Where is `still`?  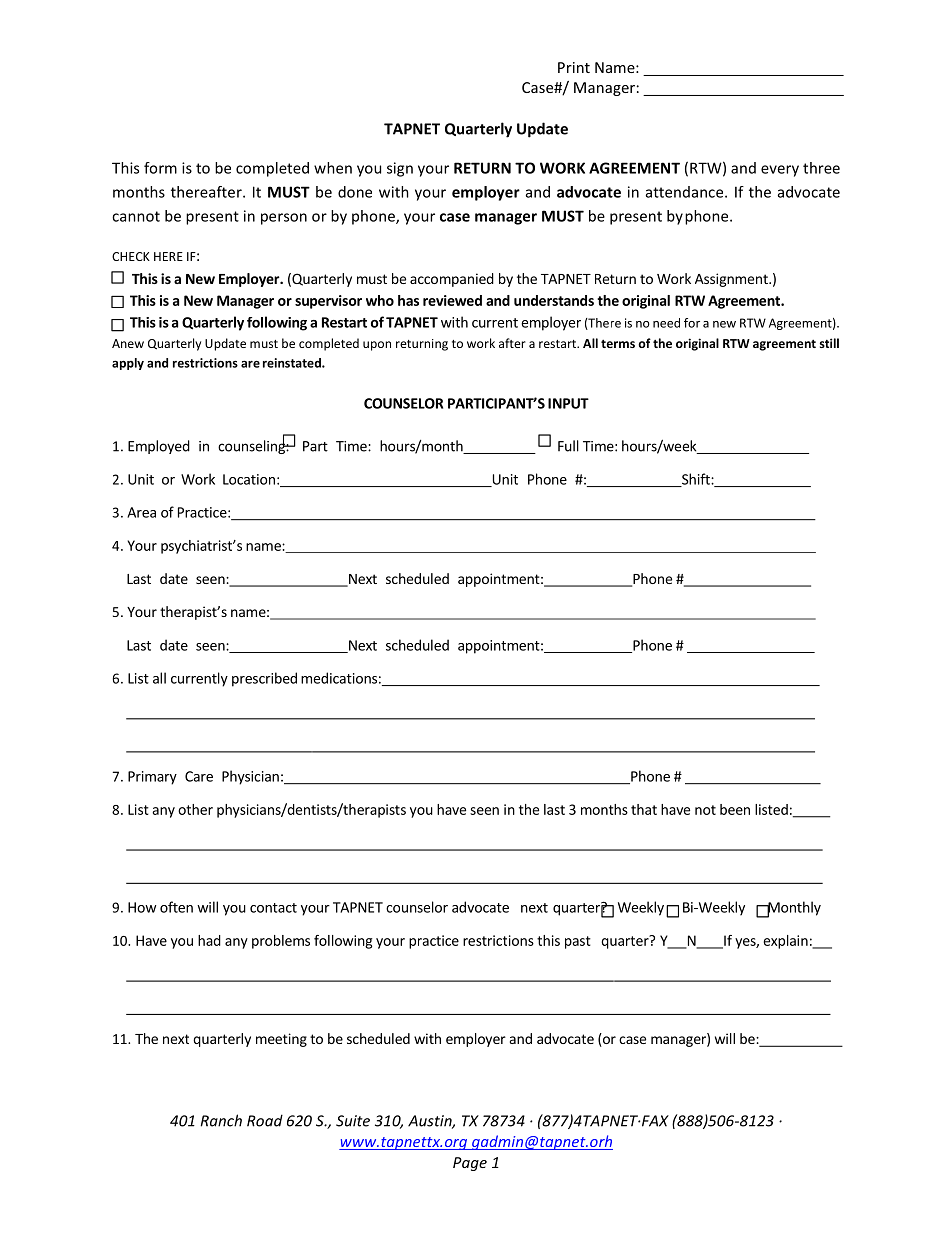
still is located at coordinates (829, 343).
